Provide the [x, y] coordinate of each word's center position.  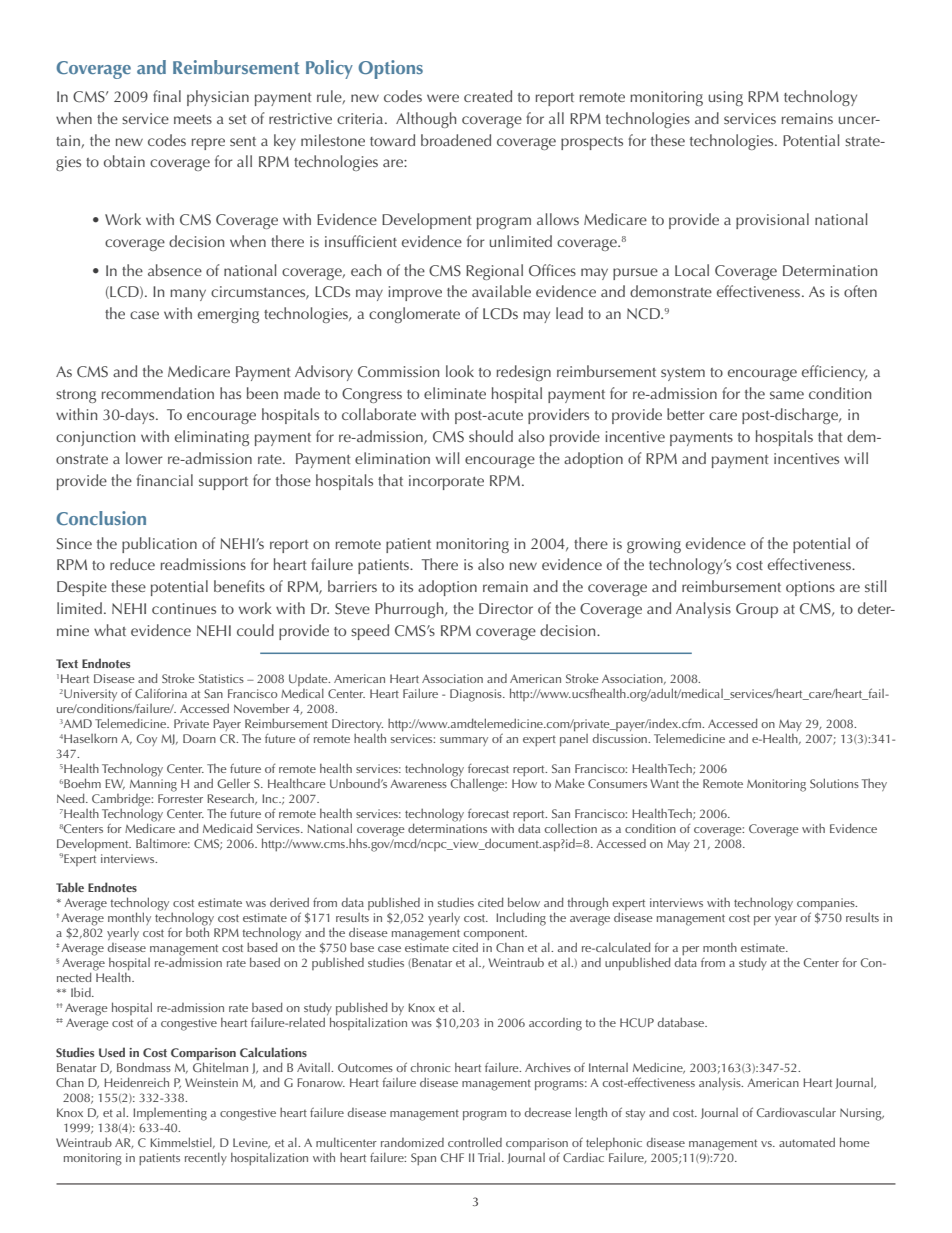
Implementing [170, 1114]
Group [757, 610]
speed [370, 632]
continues [184, 608]
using [726, 98]
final [167, 96]
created [488, 96]
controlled [475, 1142]
